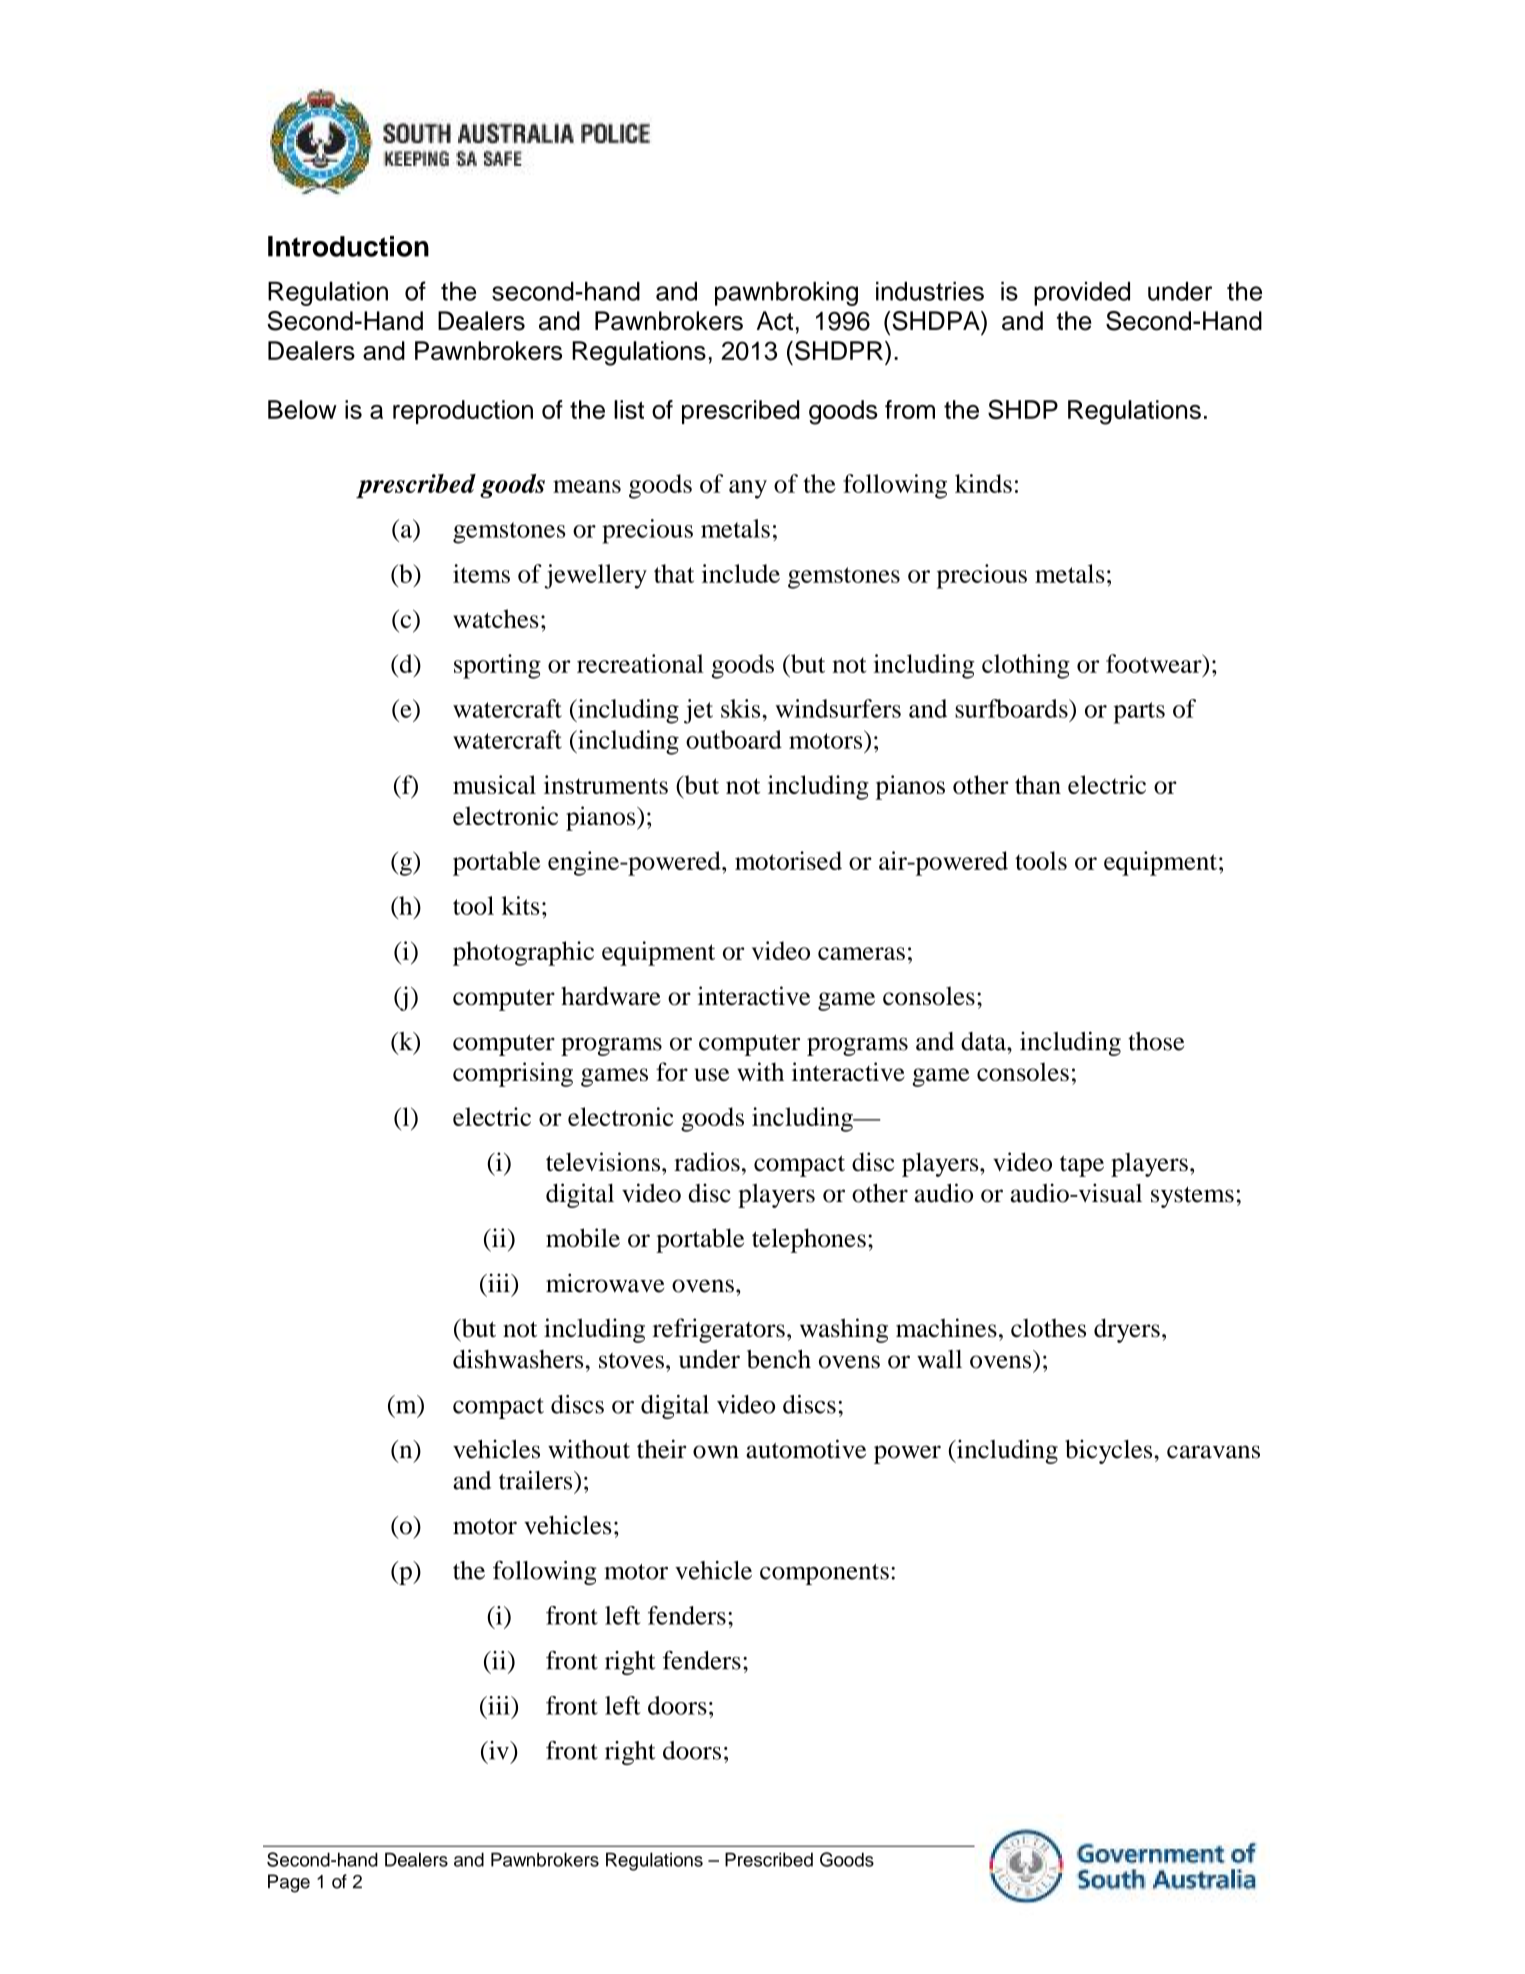  I want to click on list, so click(629, 409).
